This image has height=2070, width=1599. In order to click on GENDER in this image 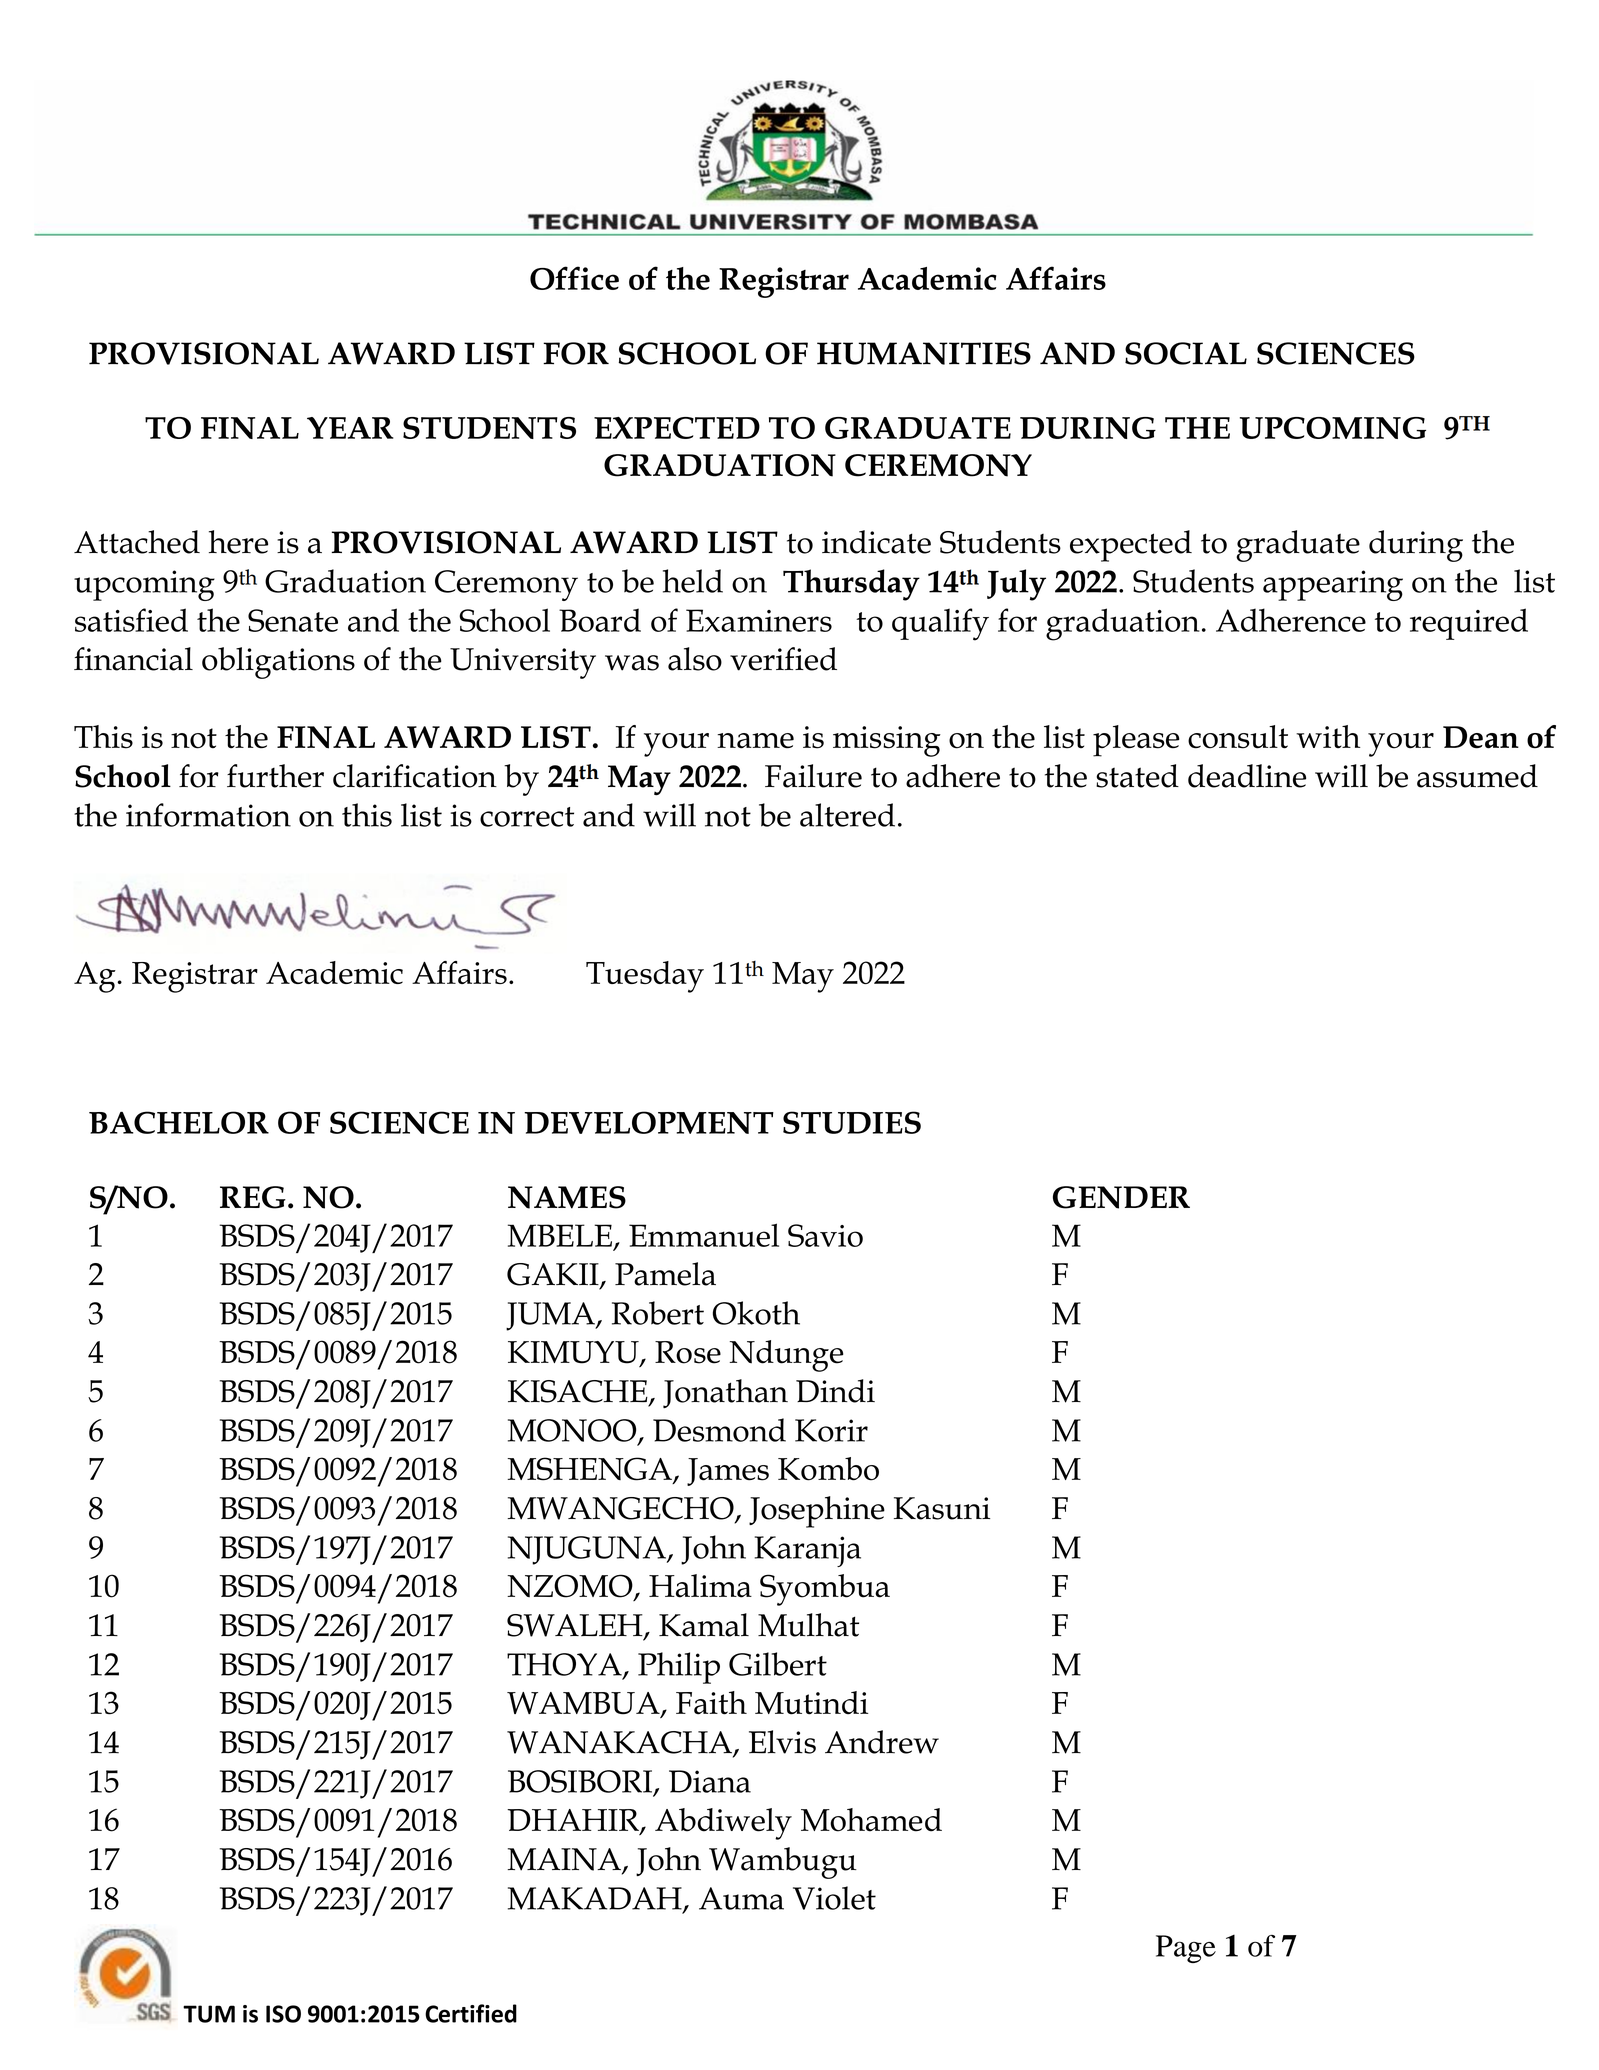, I will do `click(1121, 1197)`.
